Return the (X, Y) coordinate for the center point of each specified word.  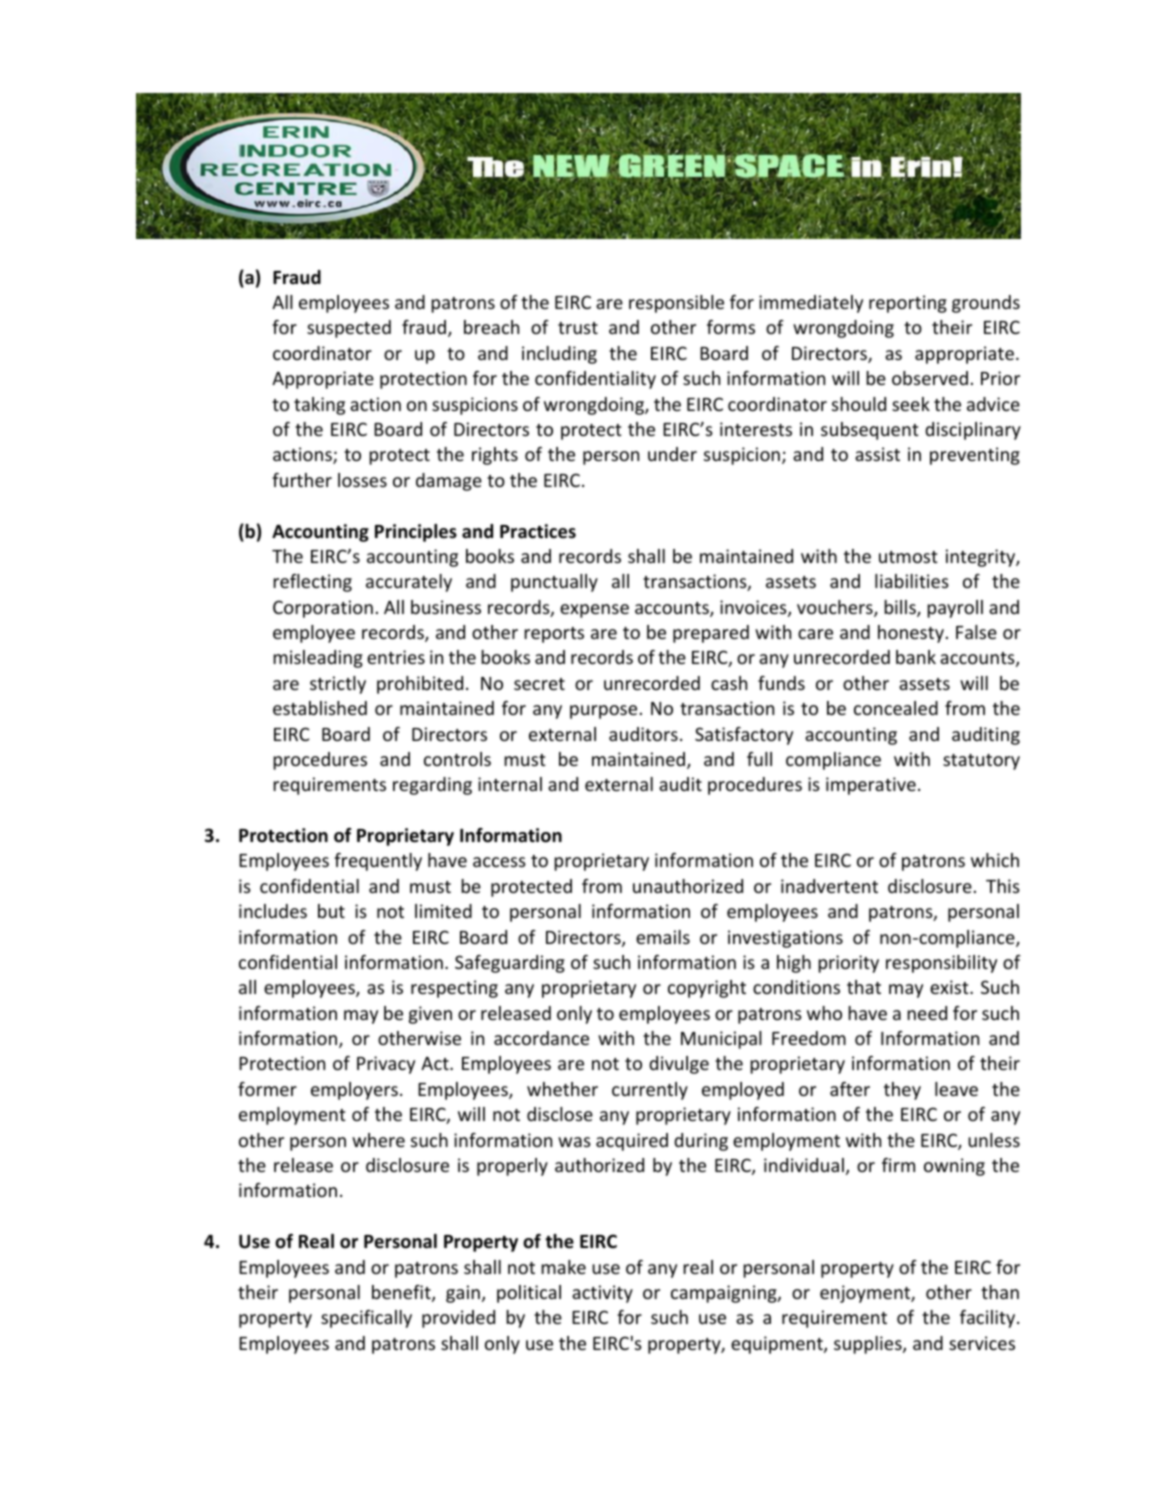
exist (950, 987)
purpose (603, 712)
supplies (869, 1345)
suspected (349, 329)
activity (602, 1294)
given (430, 1015)
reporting (908, 304)
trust (578, 328)
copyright (707, 989)
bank (916, 657)
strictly (338, 685)
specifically (366, 1319)
